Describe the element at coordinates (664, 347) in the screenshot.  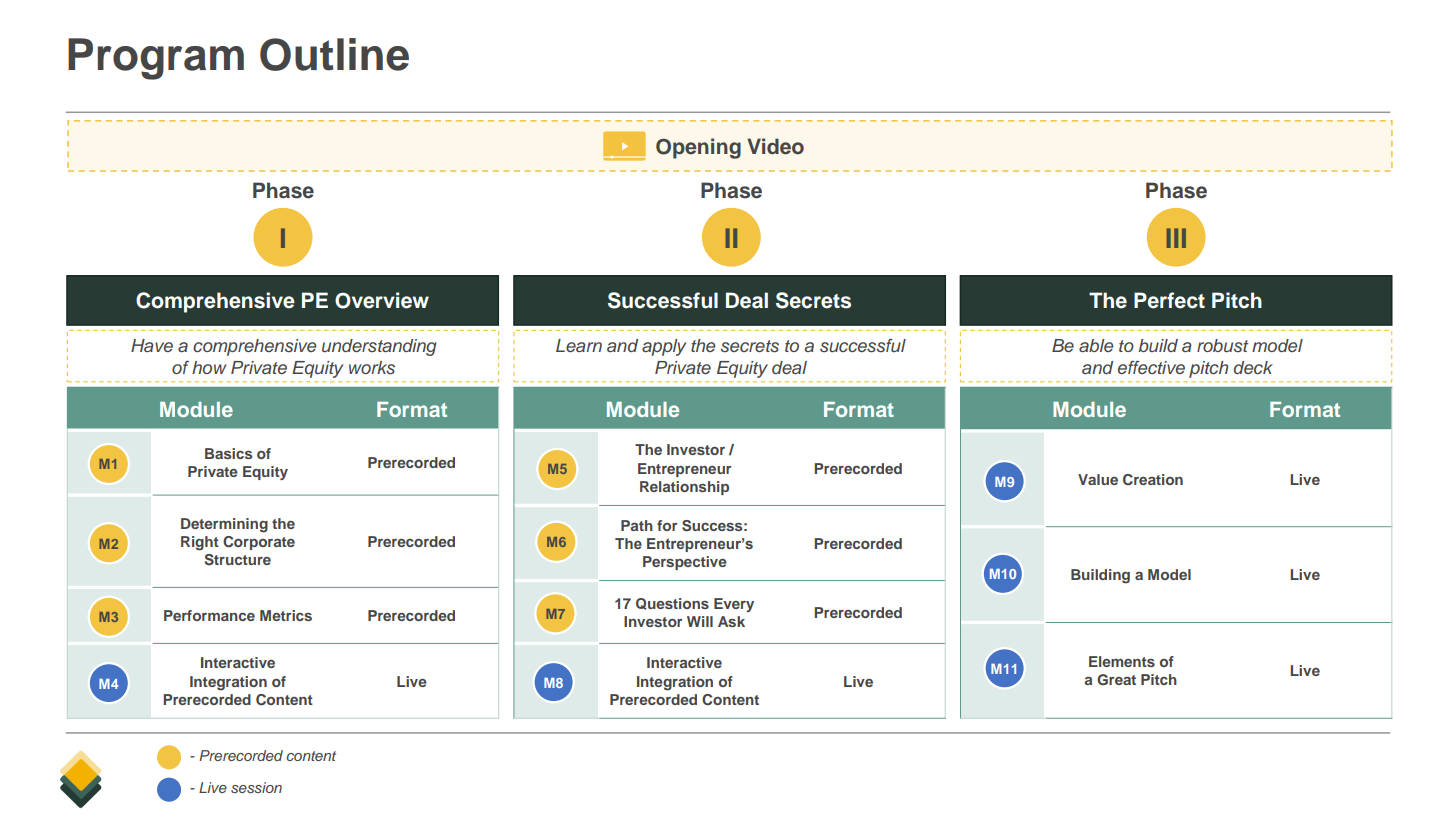
I see `apply` at that location.
